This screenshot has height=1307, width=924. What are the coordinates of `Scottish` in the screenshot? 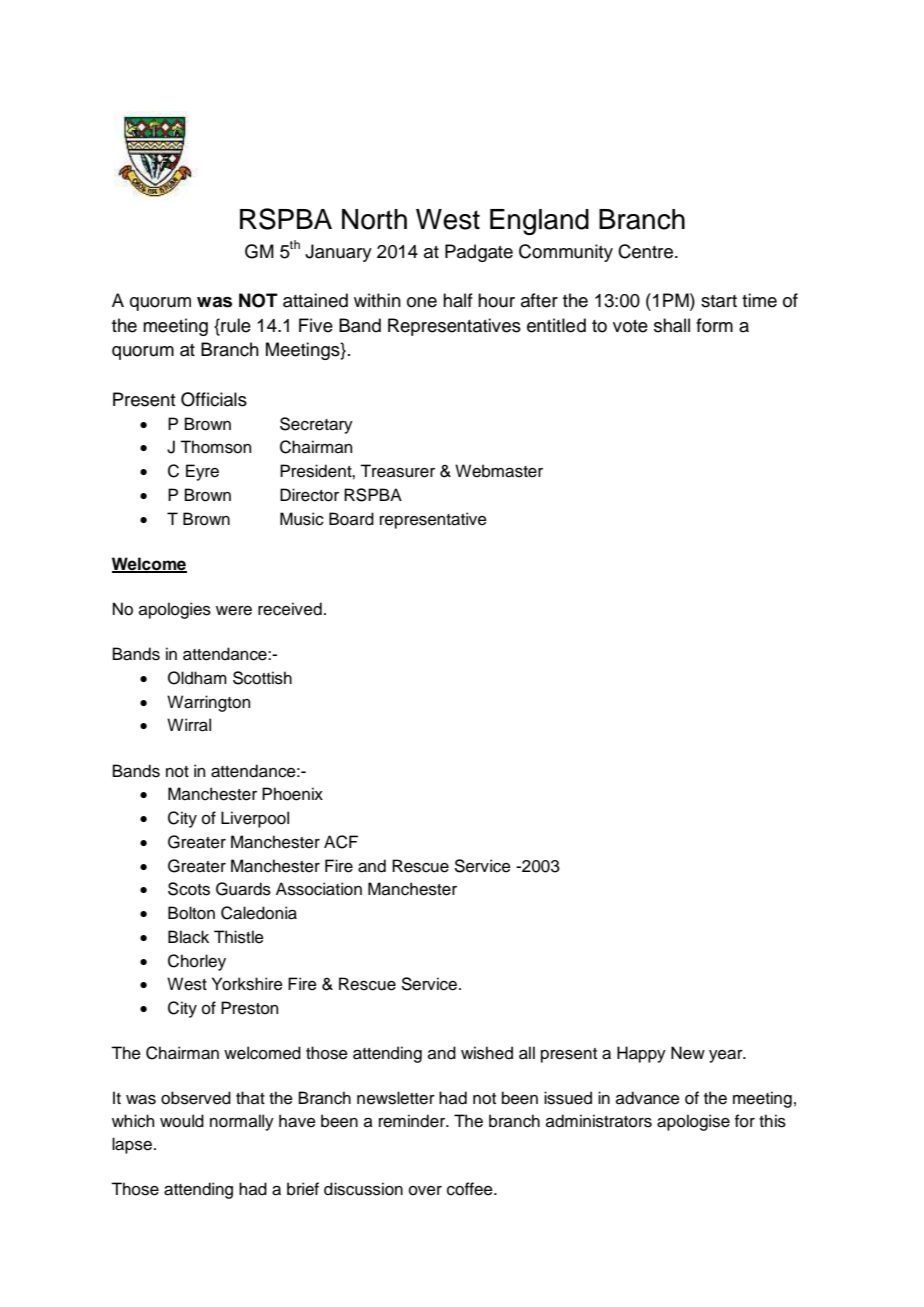 It's located at (262, 678).
